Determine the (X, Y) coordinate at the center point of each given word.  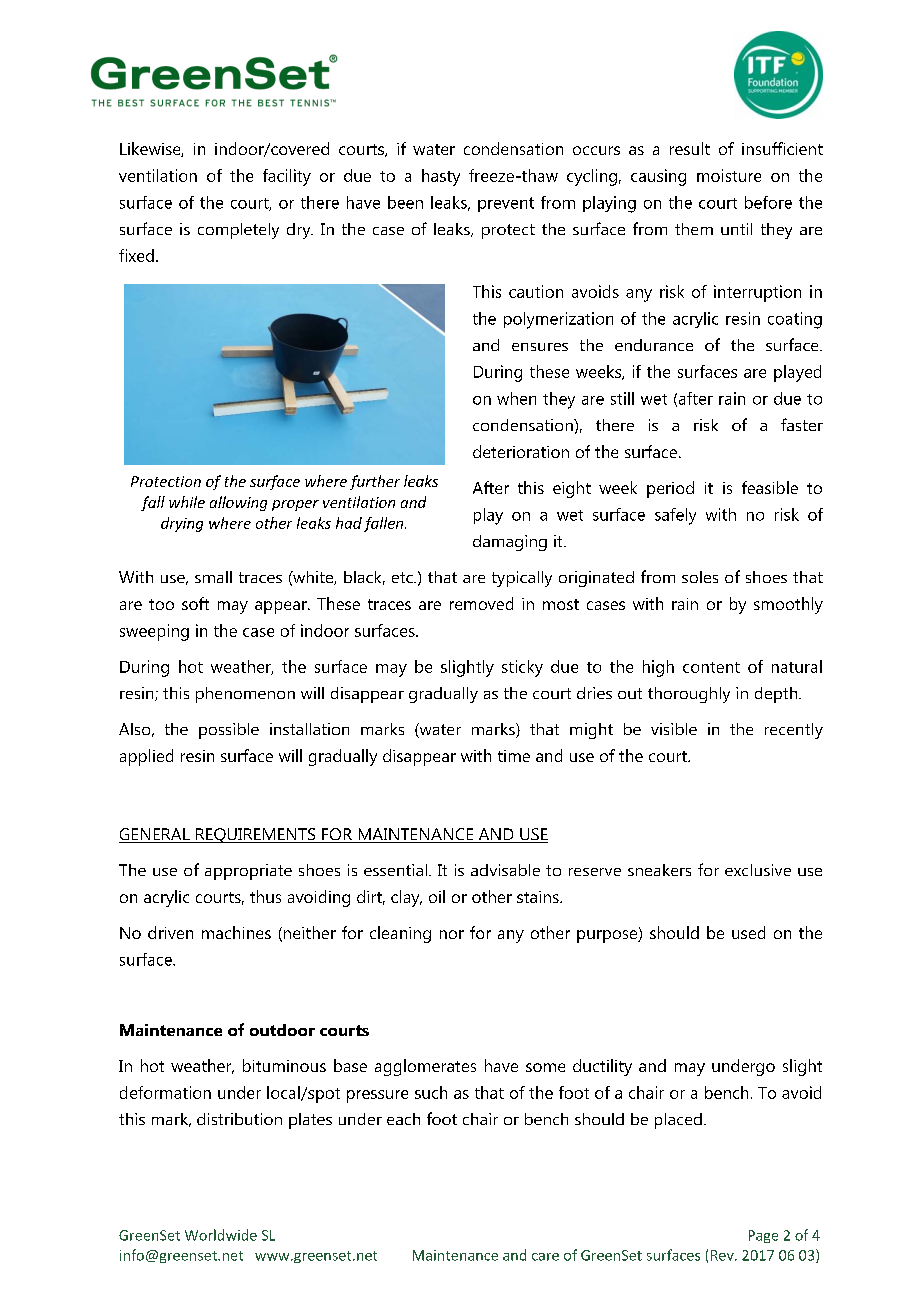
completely (238, 231)
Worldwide (221, 1235)
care (545, 1257)
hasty (441, 177)
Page (763, 1236)
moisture (729, 175)
